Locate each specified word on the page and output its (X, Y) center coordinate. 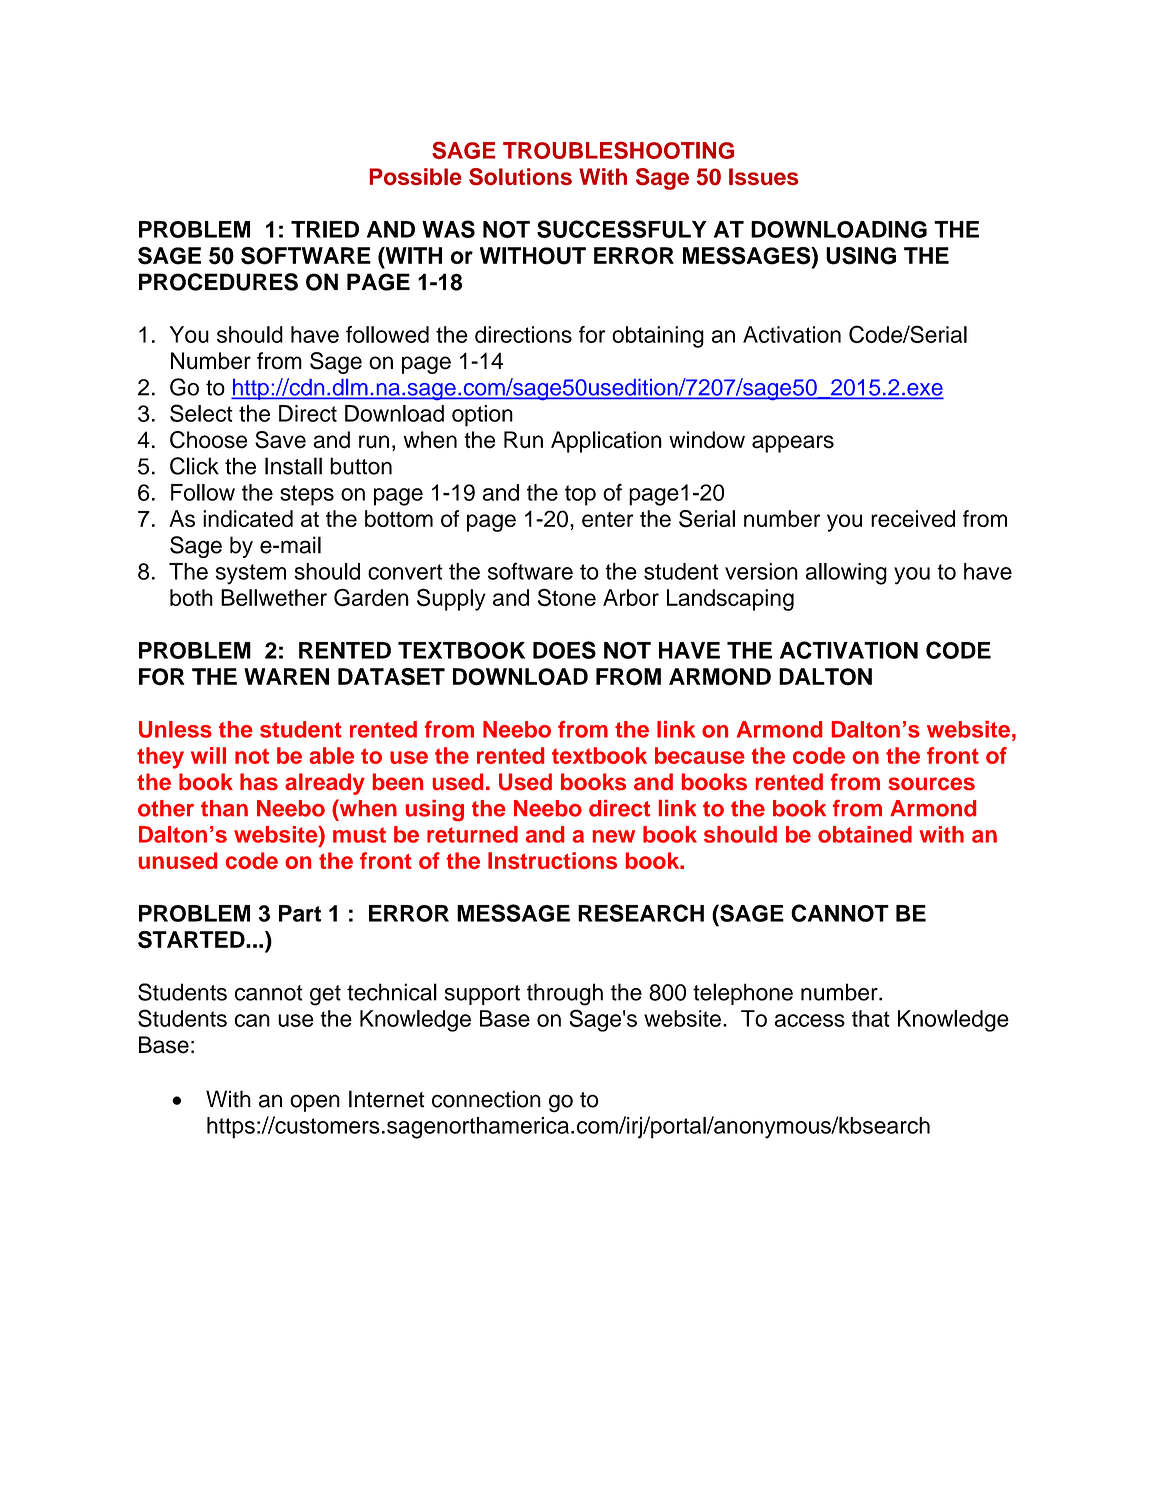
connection (486, 1099)
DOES (564, 650)
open (315, 1103)
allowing (846, 574)
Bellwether (274, 597)
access (809, 1020)
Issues (764, 177)
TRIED (325, 229)
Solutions (520, 177)
